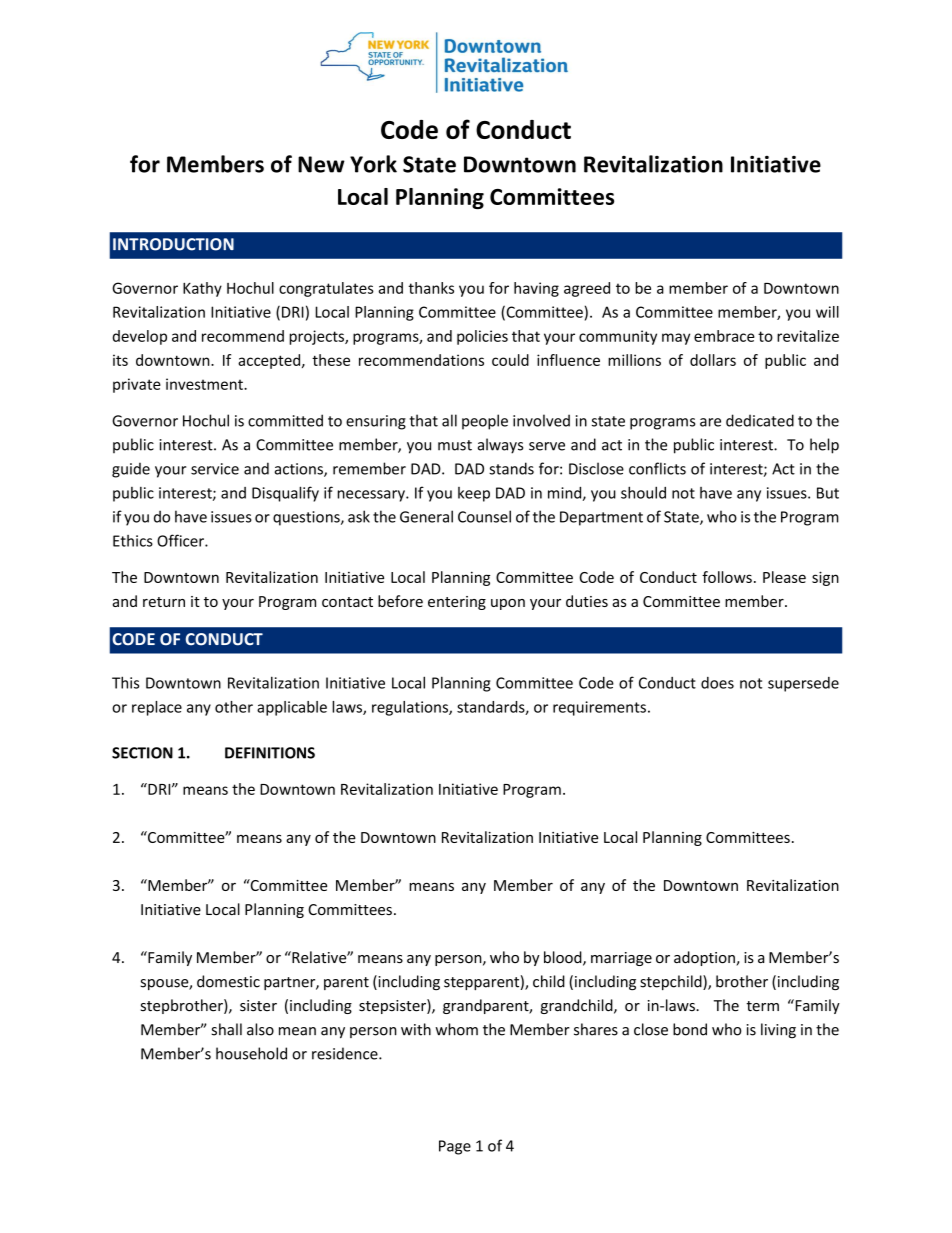 The height and width of the screenshot is (1233, 952). I want to click on will, so click(827, 312).
